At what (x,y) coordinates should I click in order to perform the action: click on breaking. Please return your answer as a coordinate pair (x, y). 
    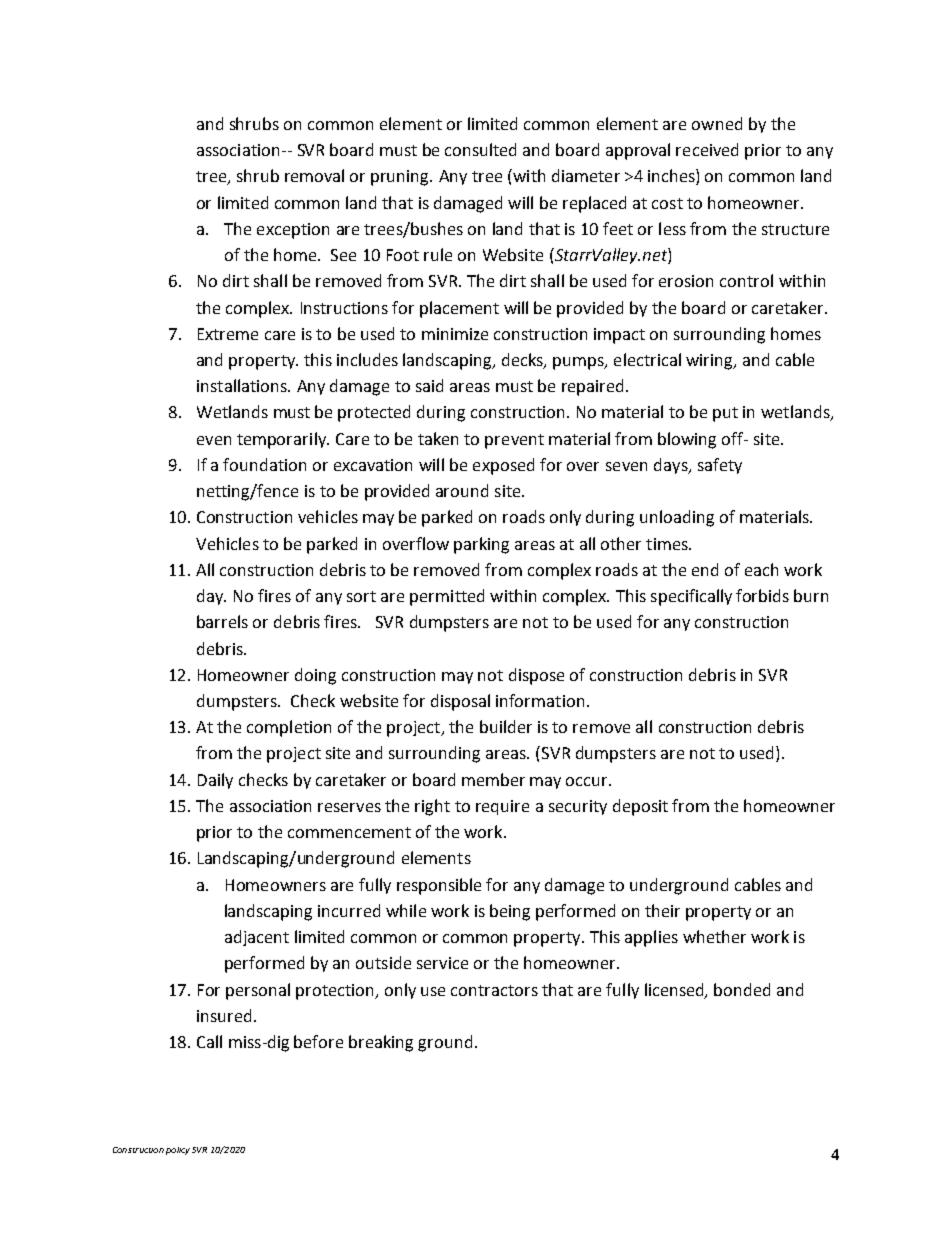
    Looking at the image, I should click on (381, 1043).
